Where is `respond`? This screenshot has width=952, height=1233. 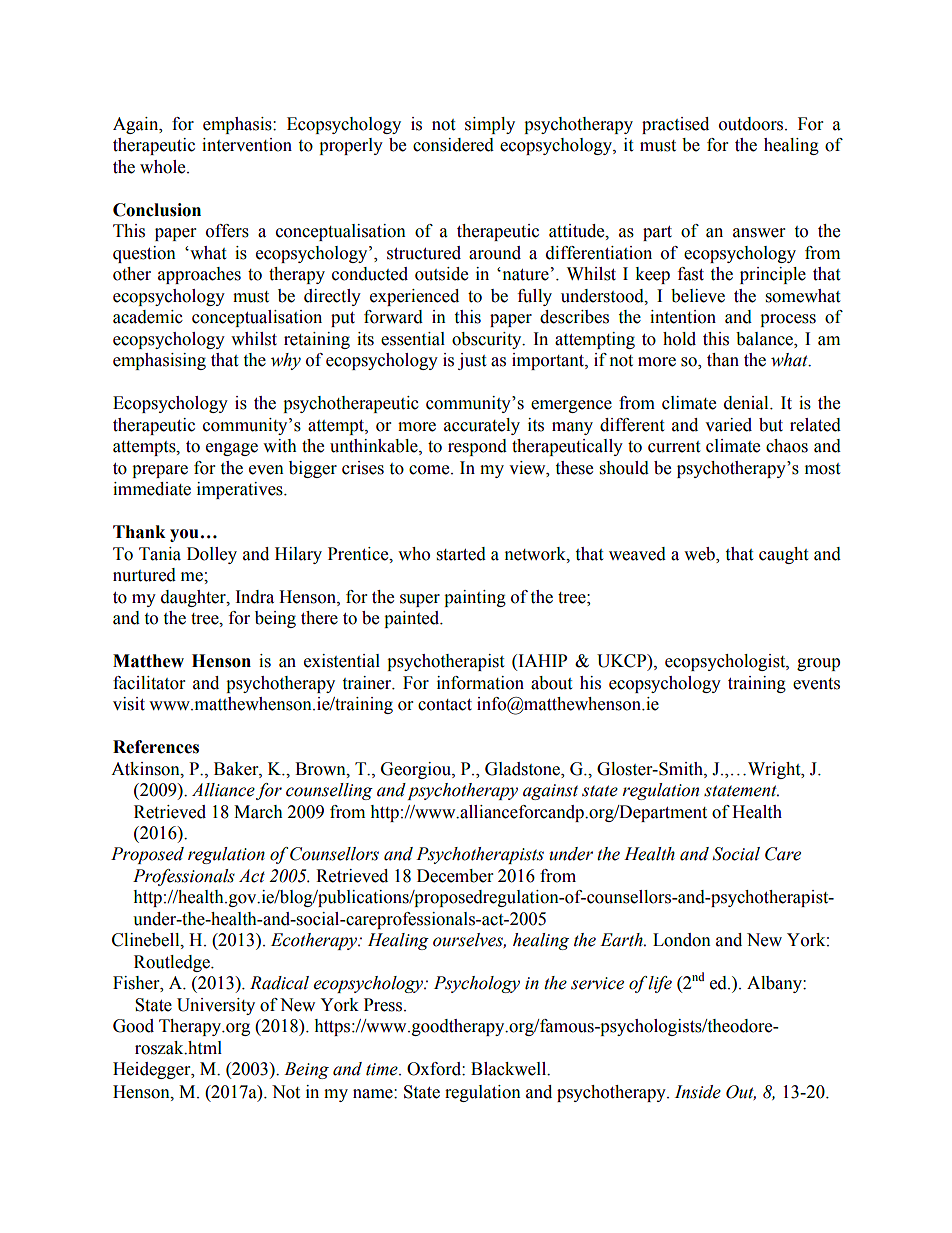 respond is located at coordinates (477, 447).
